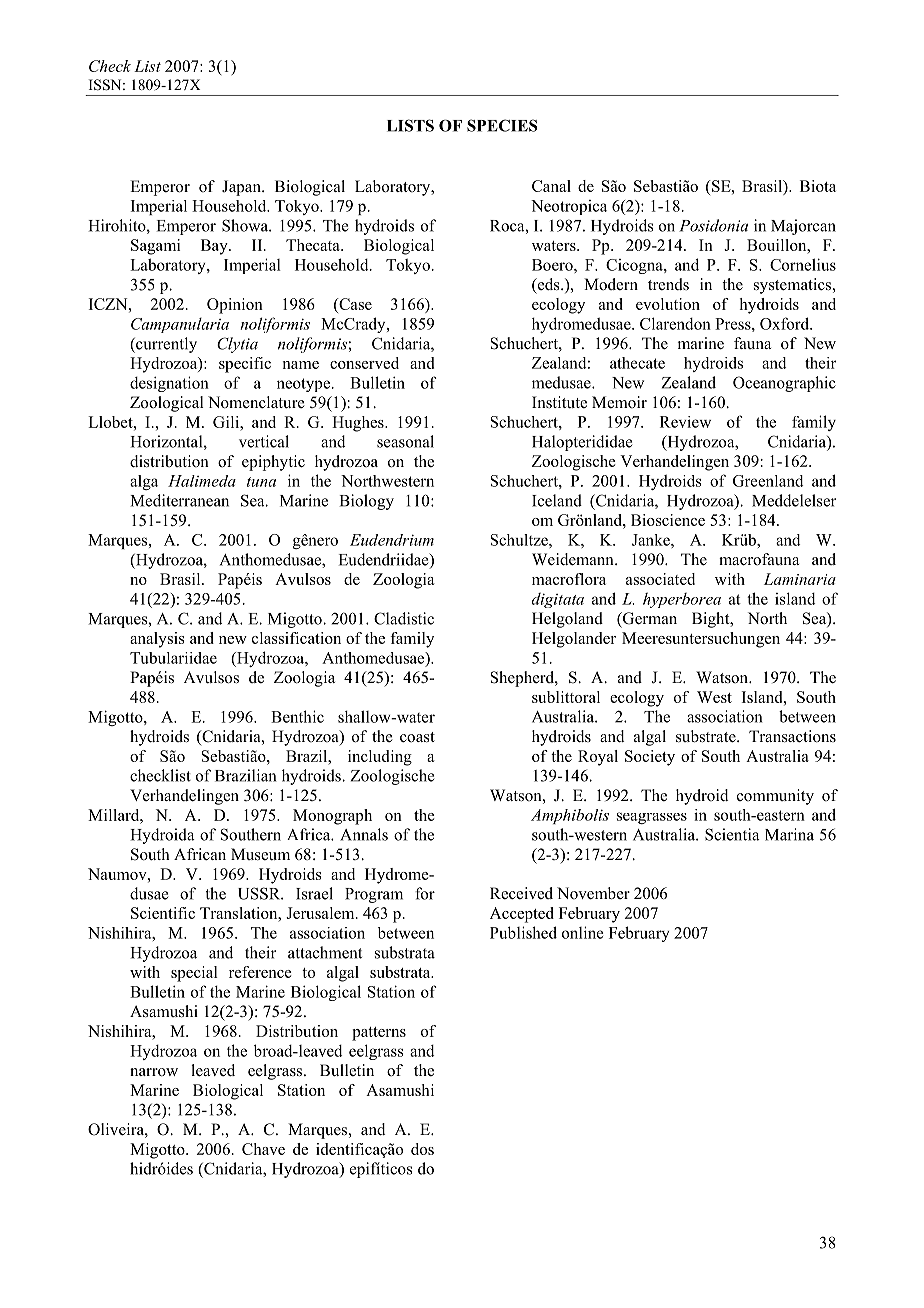 The width and height of the image is (924, 1308). What do you see at coordinates (260, 972) in the image?
I see `reference` at bounding box center [260, 972].
